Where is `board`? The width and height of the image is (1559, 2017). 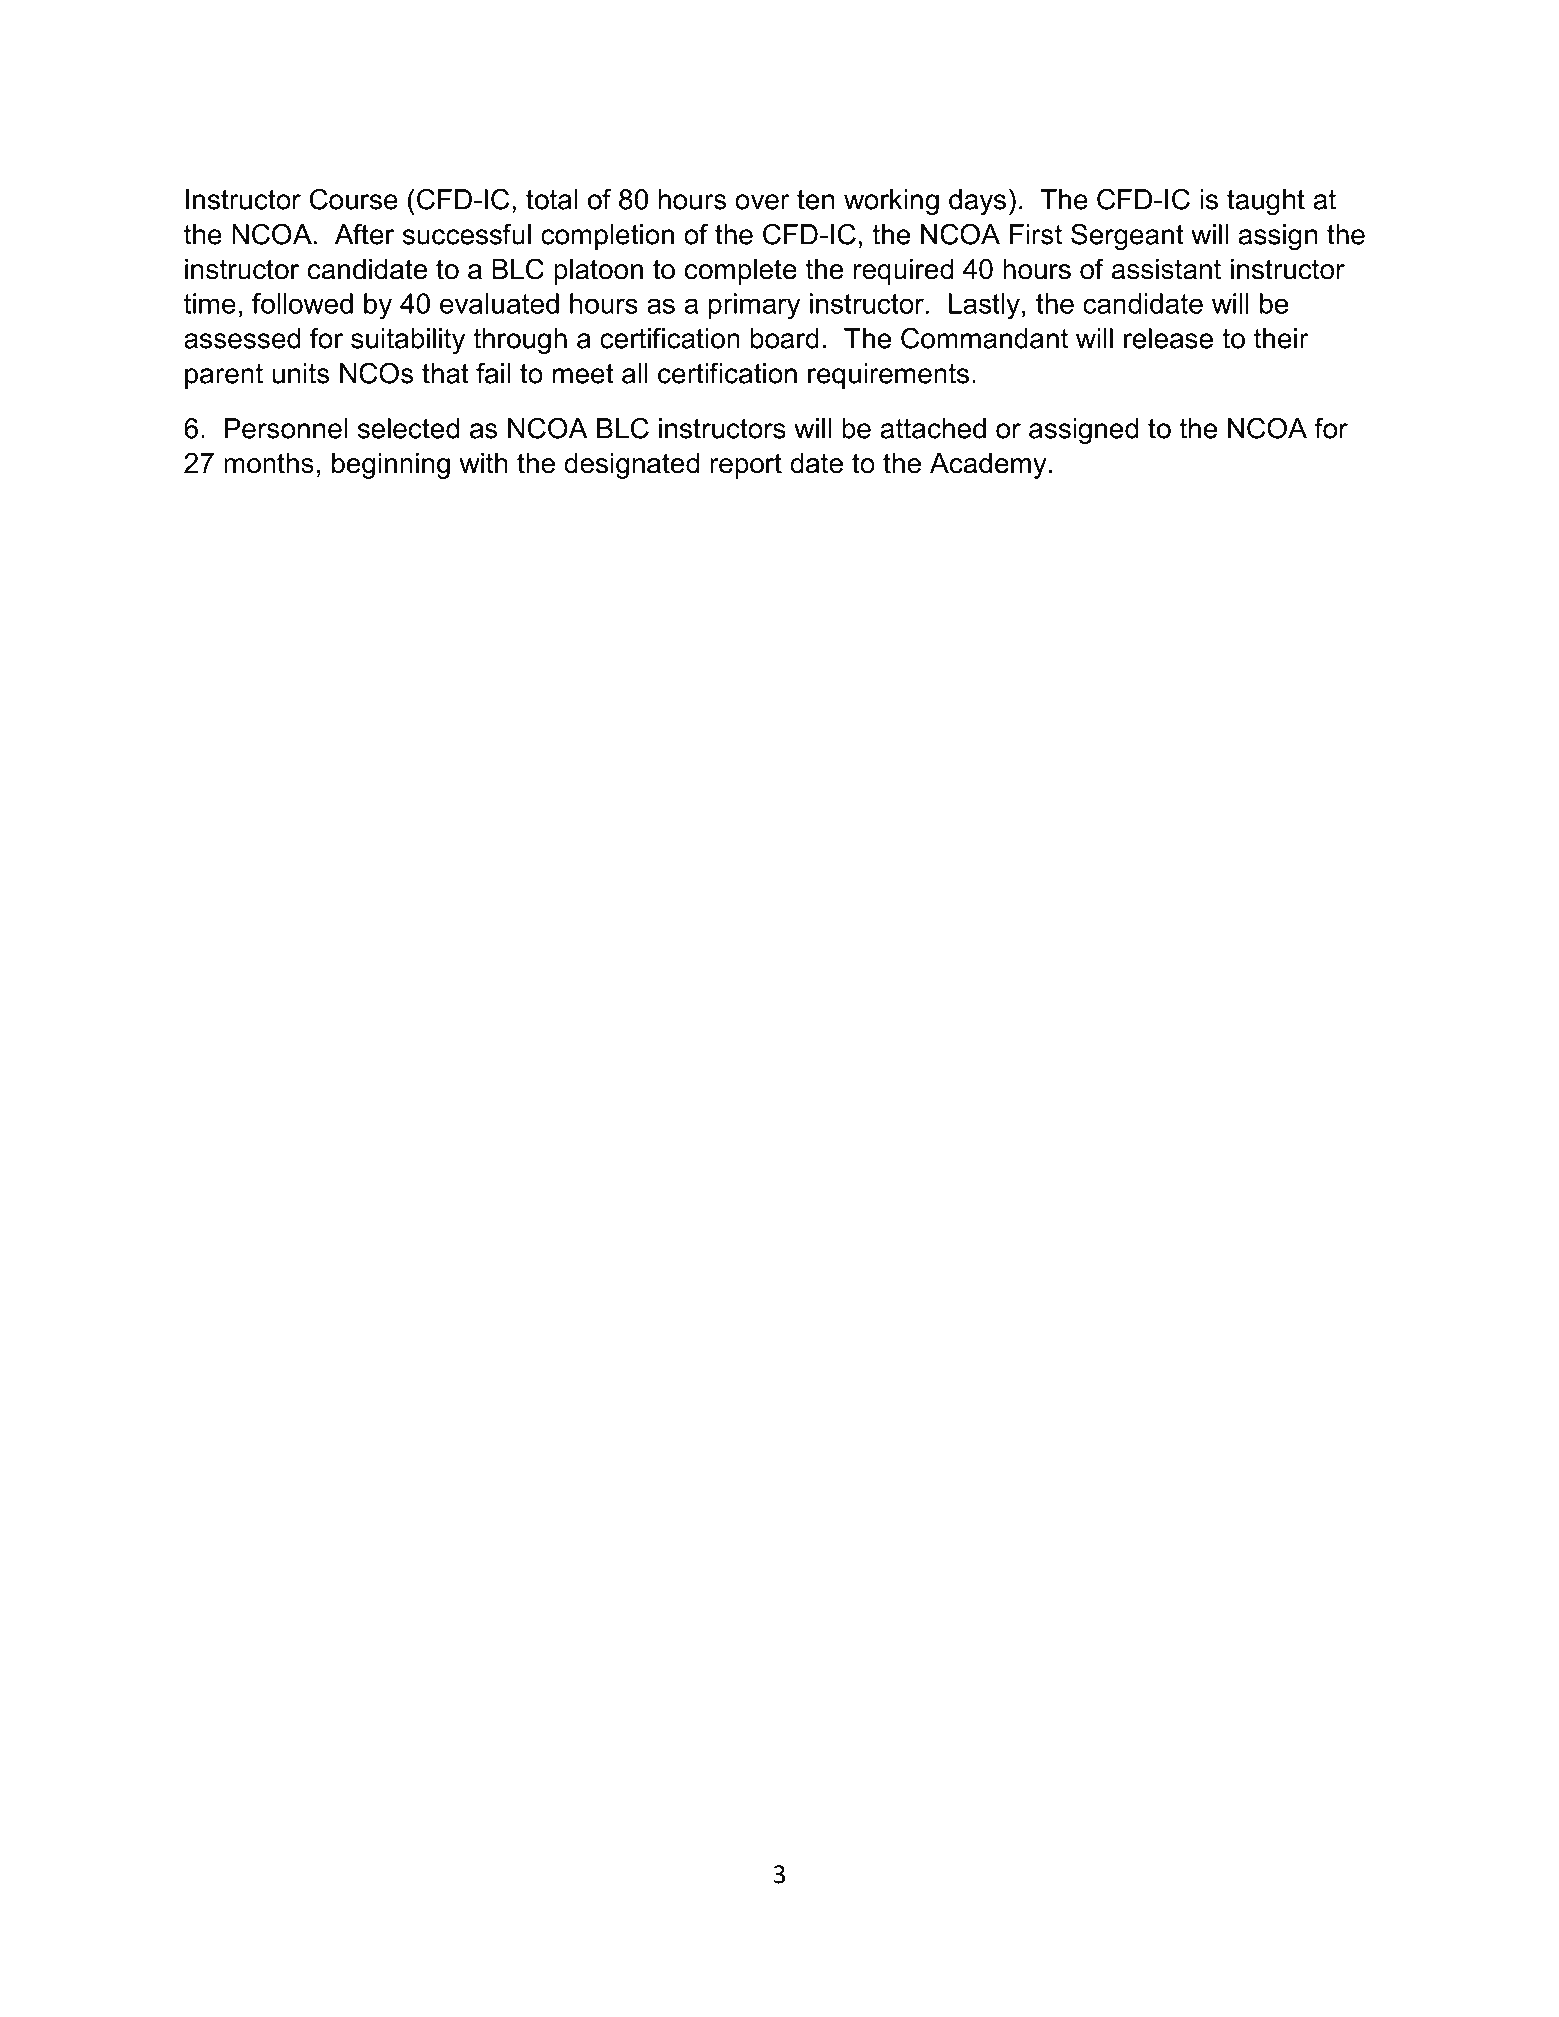 board is located at coordinates (785, 338).
